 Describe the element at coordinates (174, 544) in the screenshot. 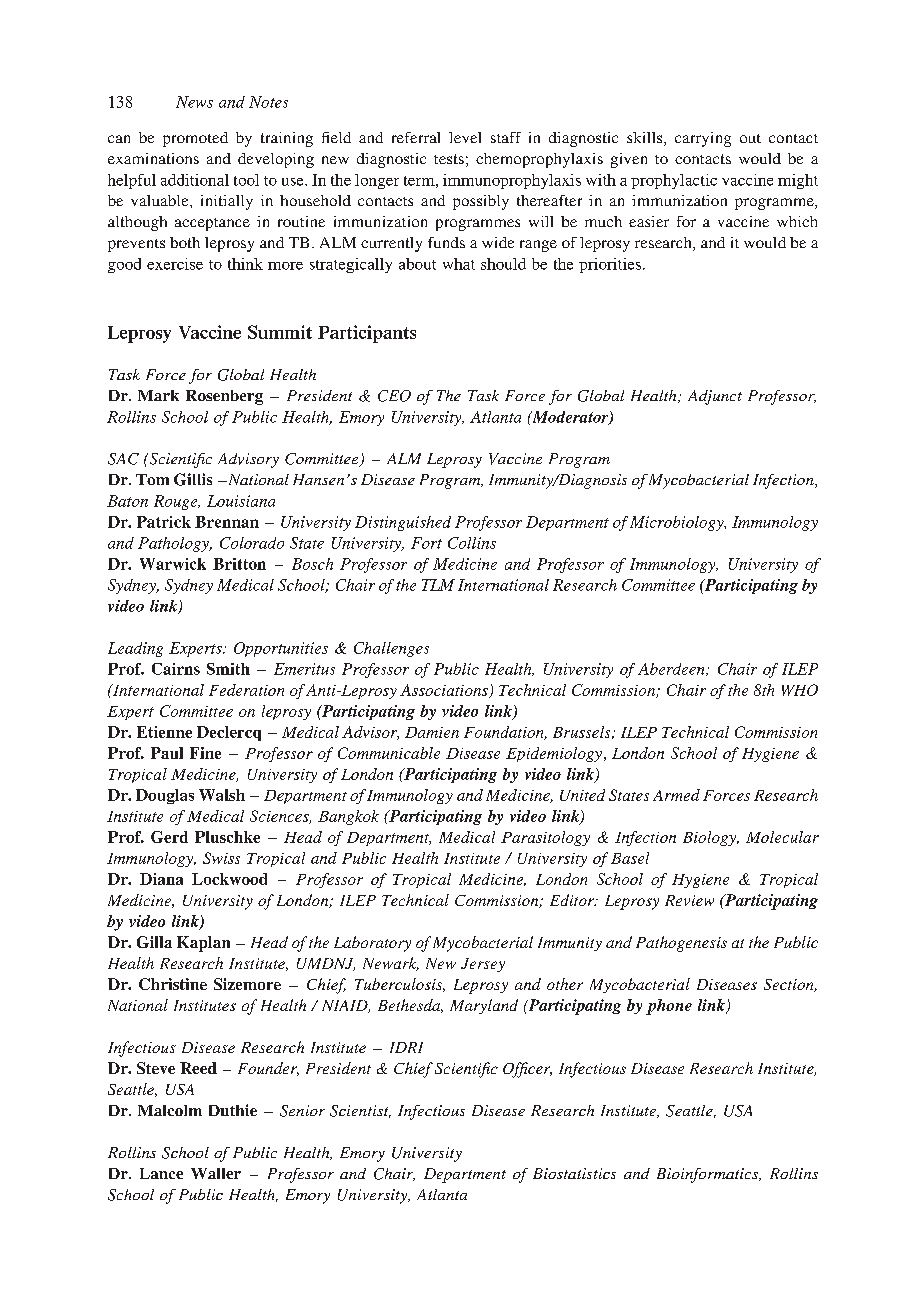

I see `Pathology` at that location.
